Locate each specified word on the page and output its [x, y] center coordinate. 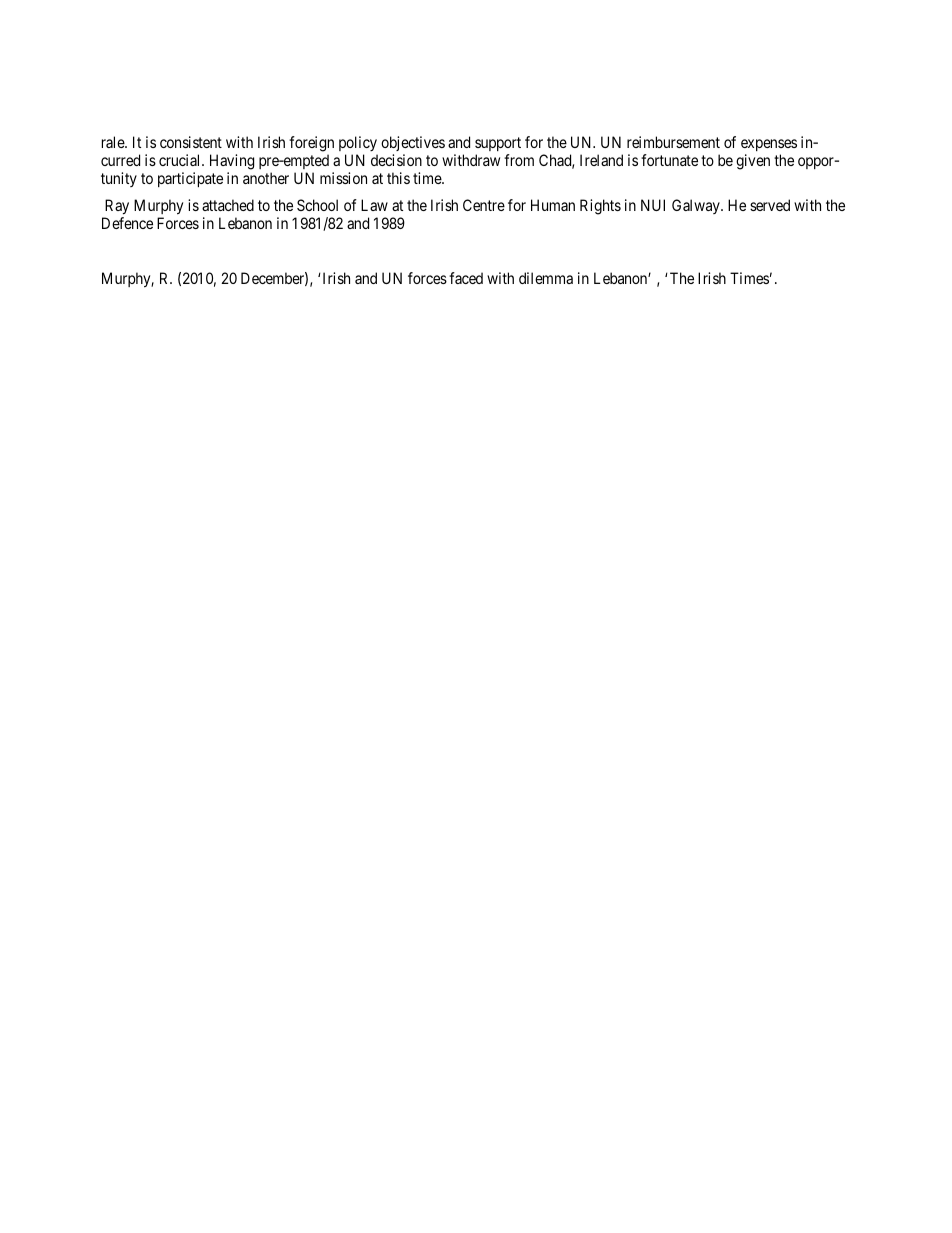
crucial [181, 160]
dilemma [546, 278]
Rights [600, 207]
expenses [769, 147]
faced [466, 278]
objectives [413, 145]
